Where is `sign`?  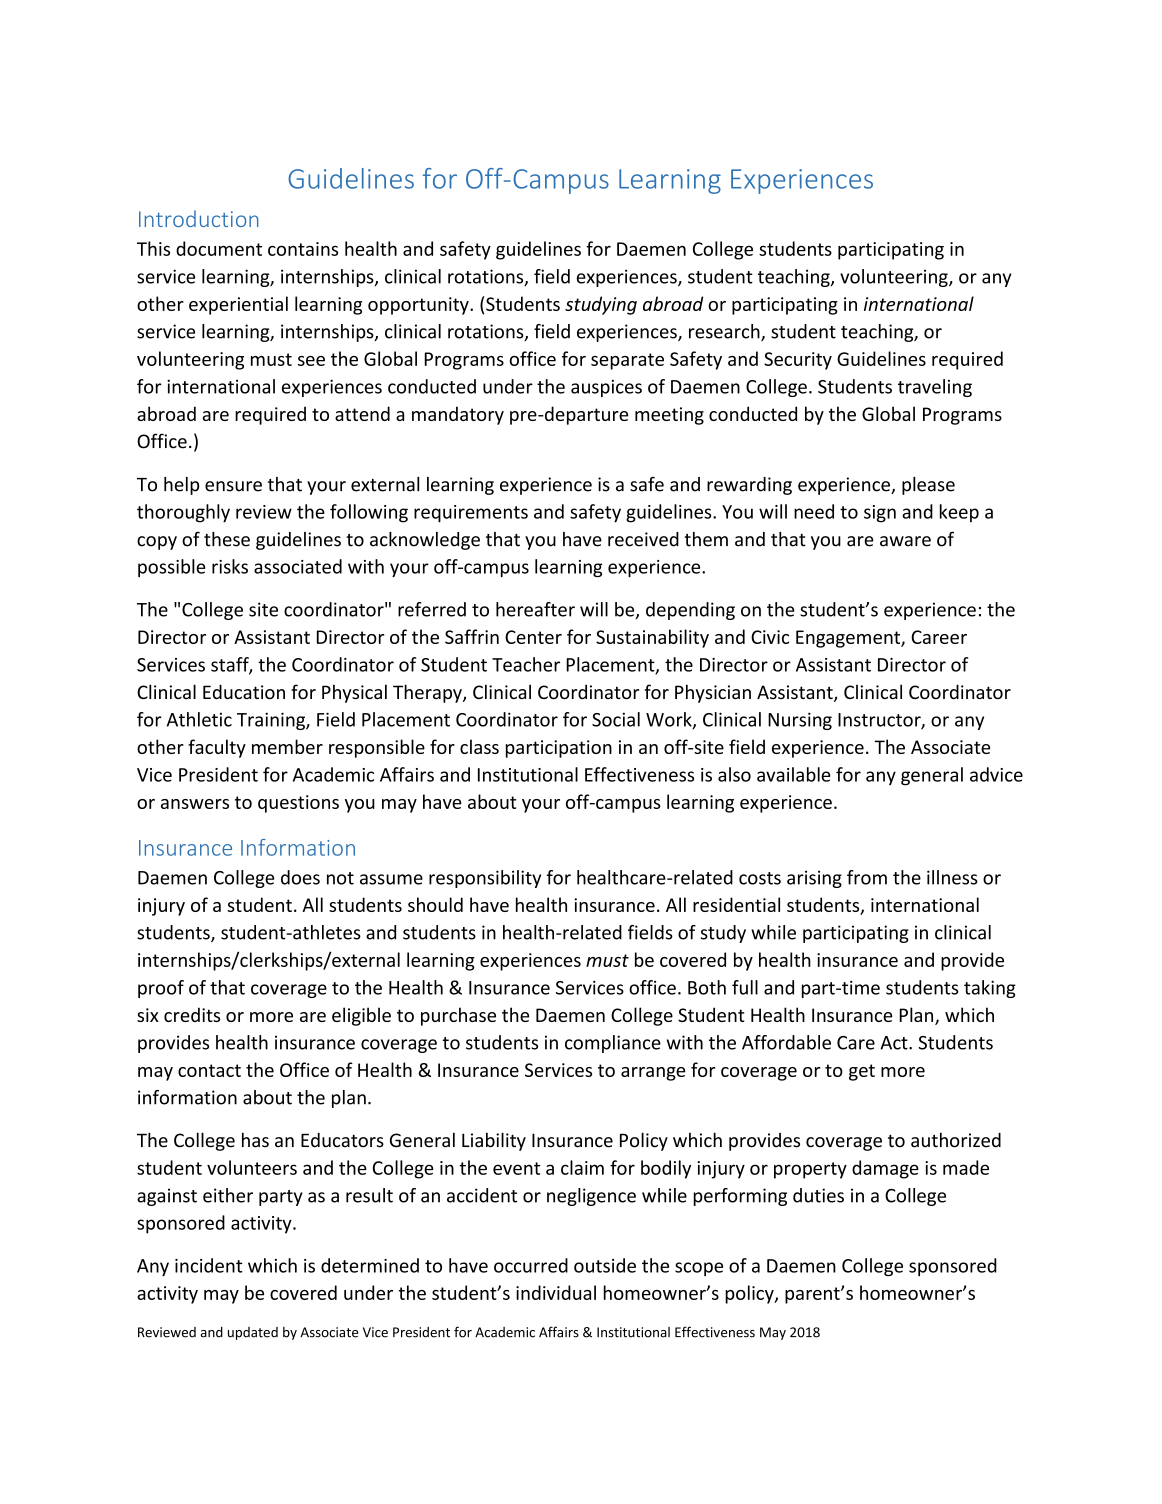
sign is located at coordinates (880, 514).
